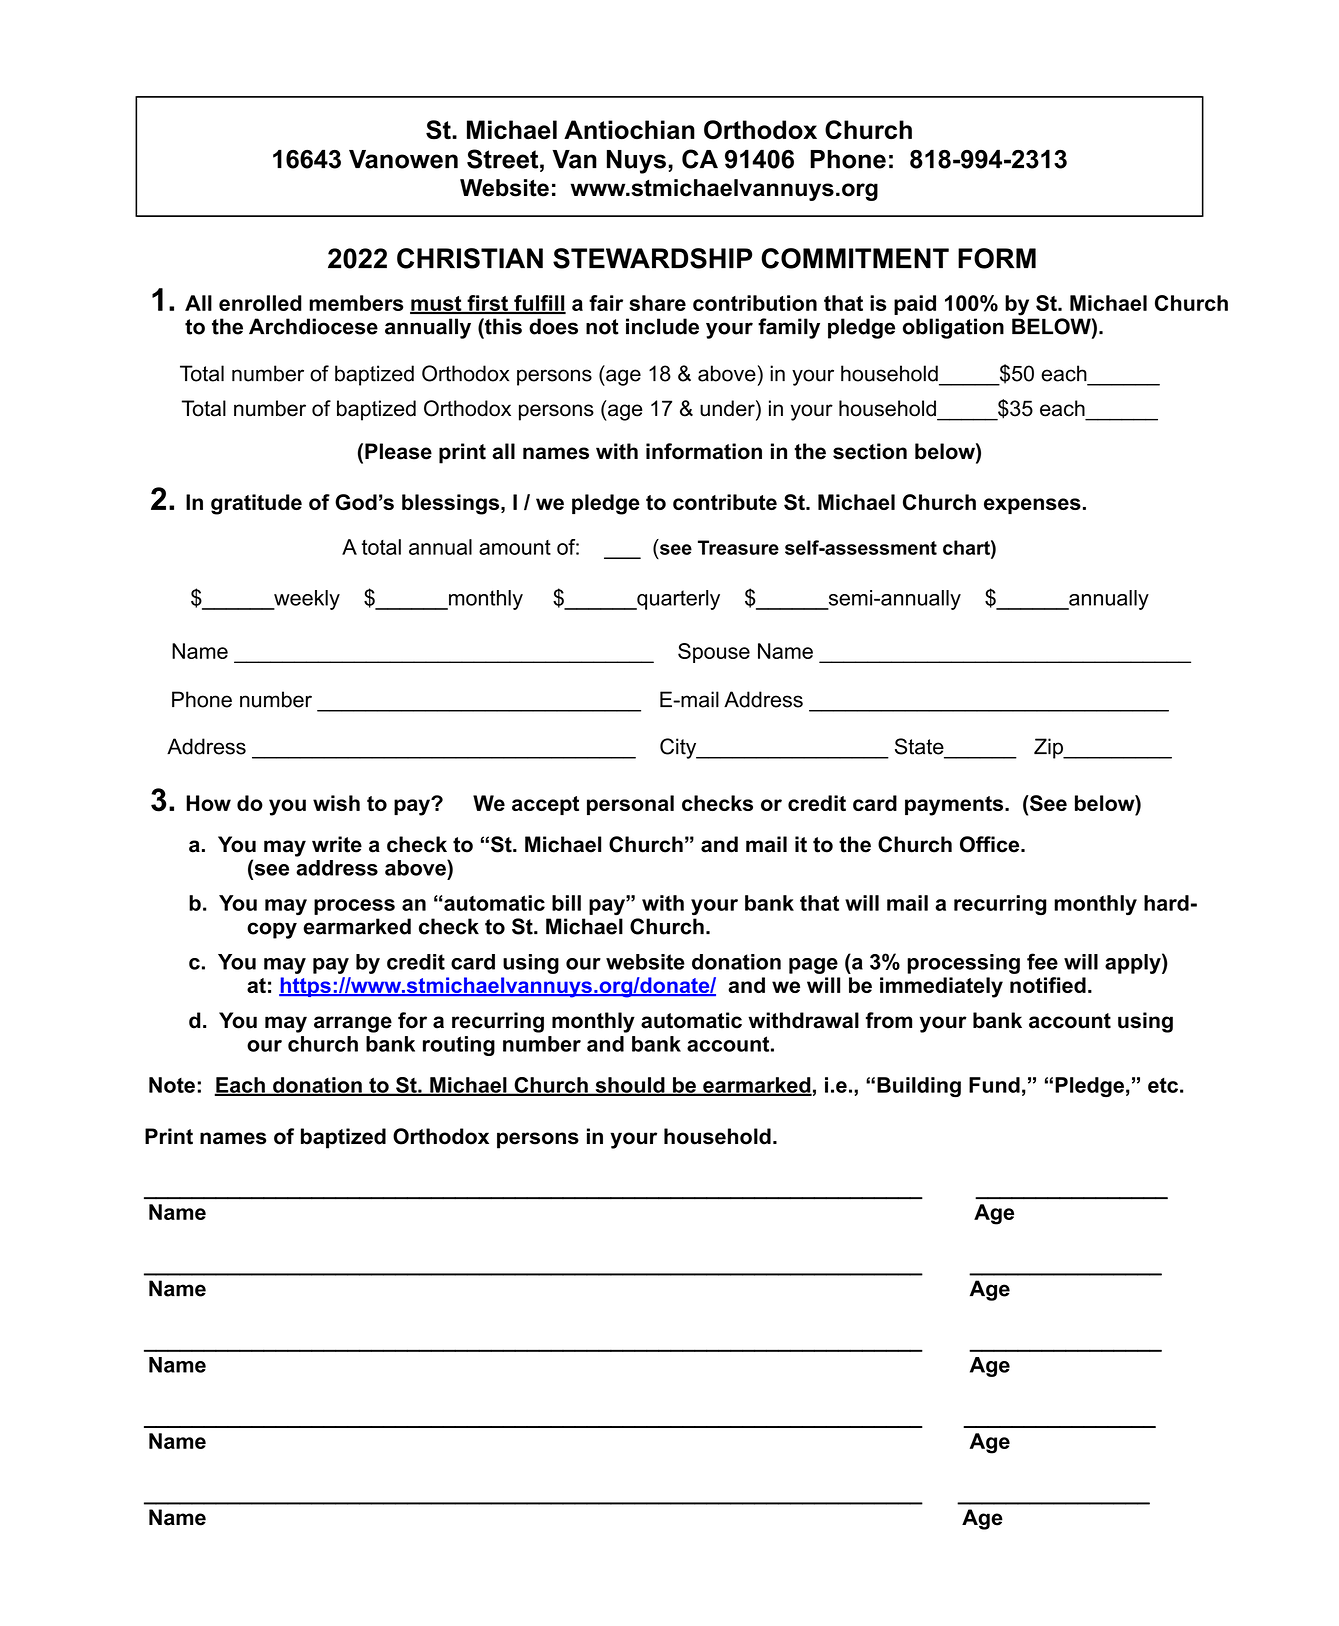 This screenshot has height=1626, width=1339. Describe the element at coordinates (566, 903) in the screenshot. I see `bill` at that location.
